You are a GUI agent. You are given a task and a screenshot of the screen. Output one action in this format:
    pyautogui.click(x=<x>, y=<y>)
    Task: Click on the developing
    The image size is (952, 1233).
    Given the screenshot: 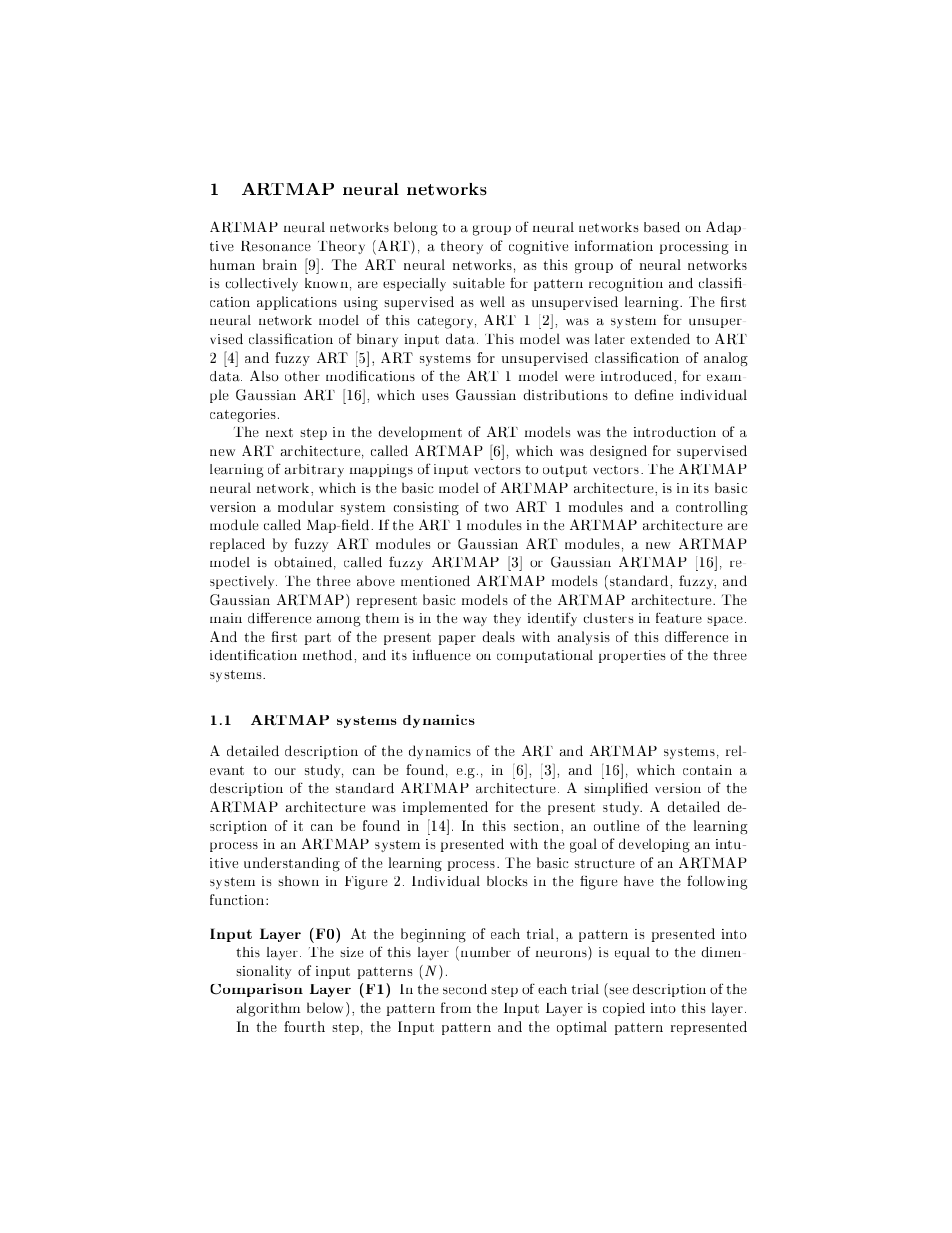 What is the action you would take?
    pyautogui.click(x=654, y=845)
